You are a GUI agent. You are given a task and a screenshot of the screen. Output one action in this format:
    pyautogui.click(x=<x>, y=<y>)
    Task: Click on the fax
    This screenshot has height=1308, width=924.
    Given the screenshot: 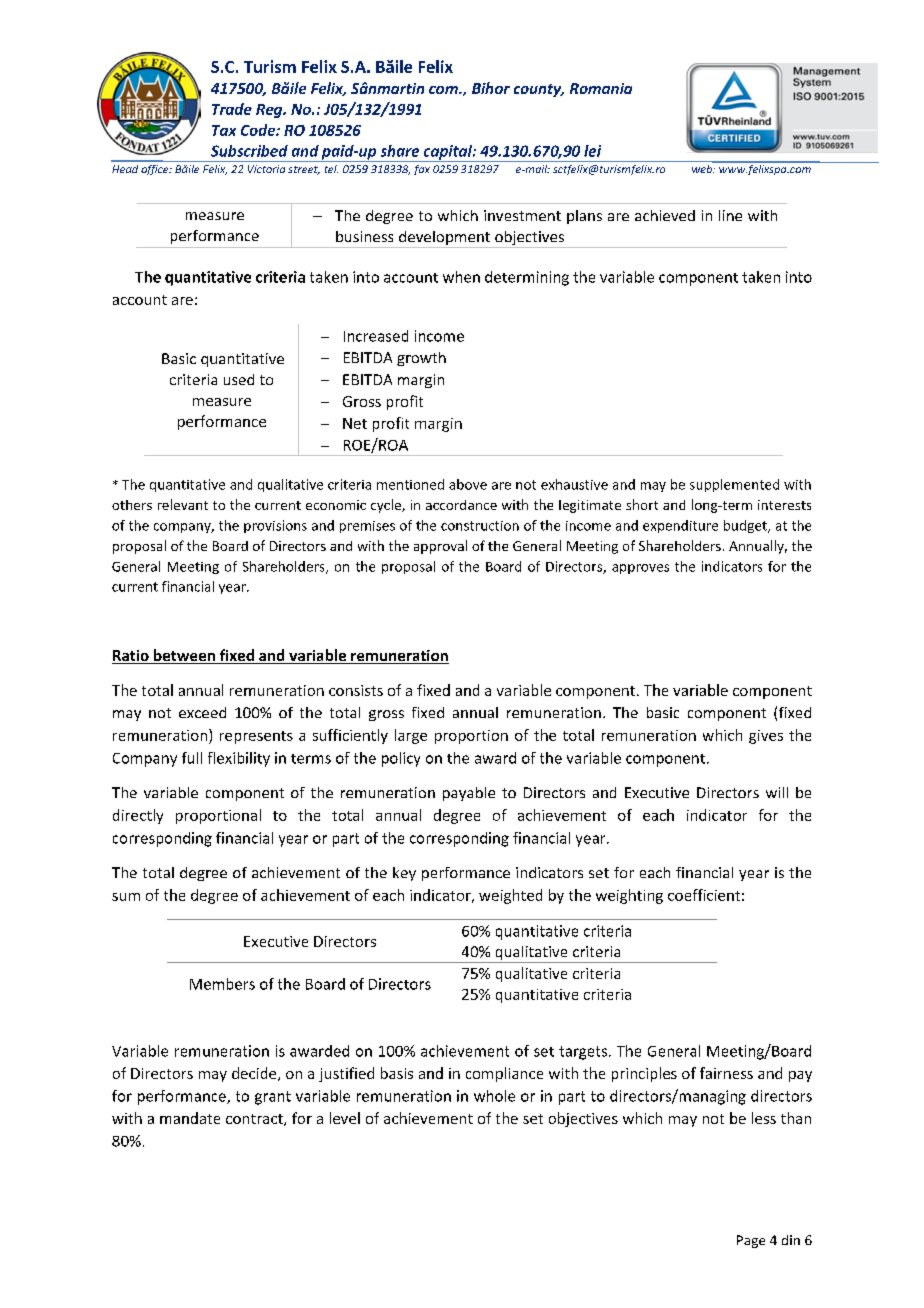 What is the action you would take?
    pyautogui.click(x=422, y=170)
